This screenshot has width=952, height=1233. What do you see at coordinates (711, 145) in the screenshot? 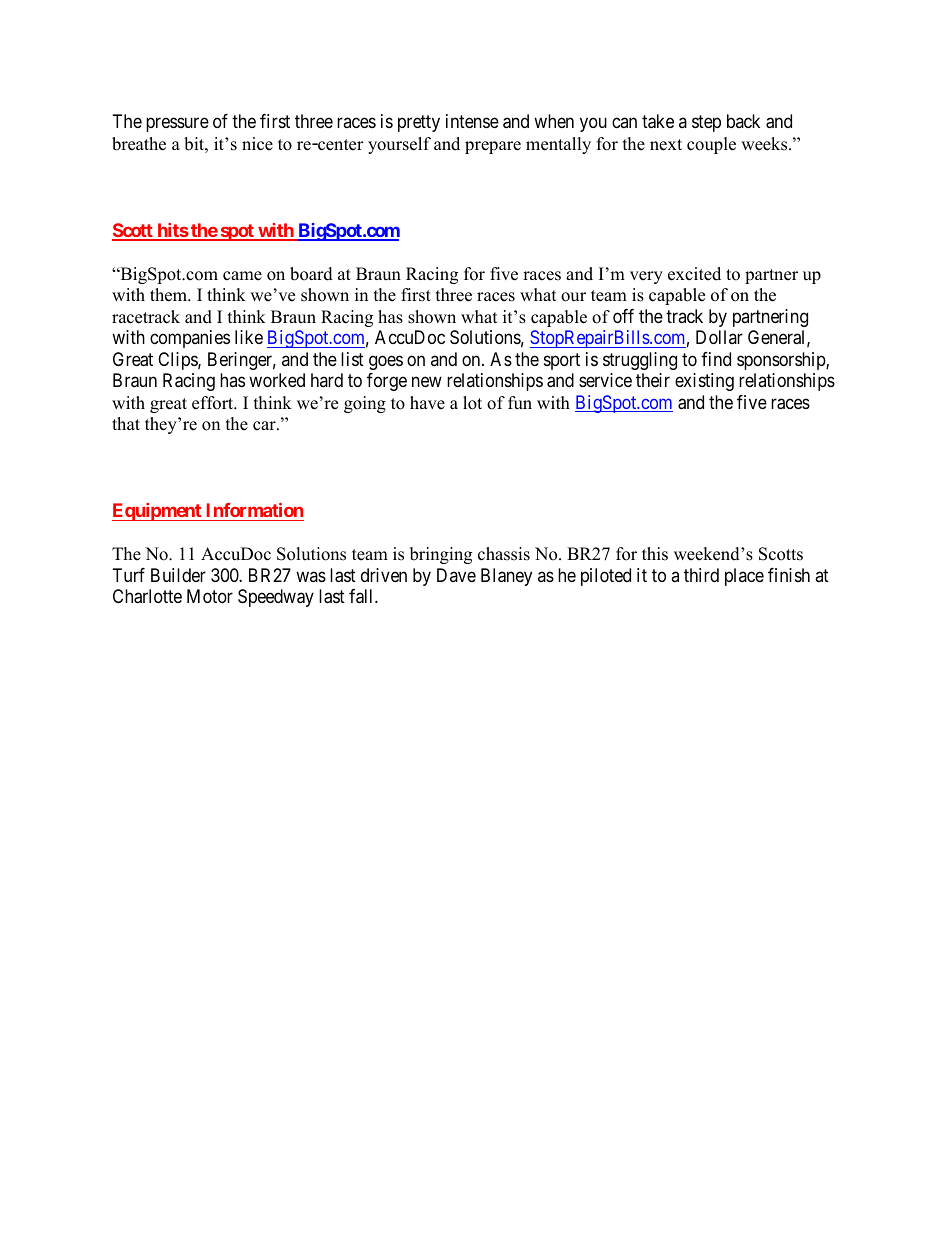
I see `couple` at bounding box center [711, 145].
